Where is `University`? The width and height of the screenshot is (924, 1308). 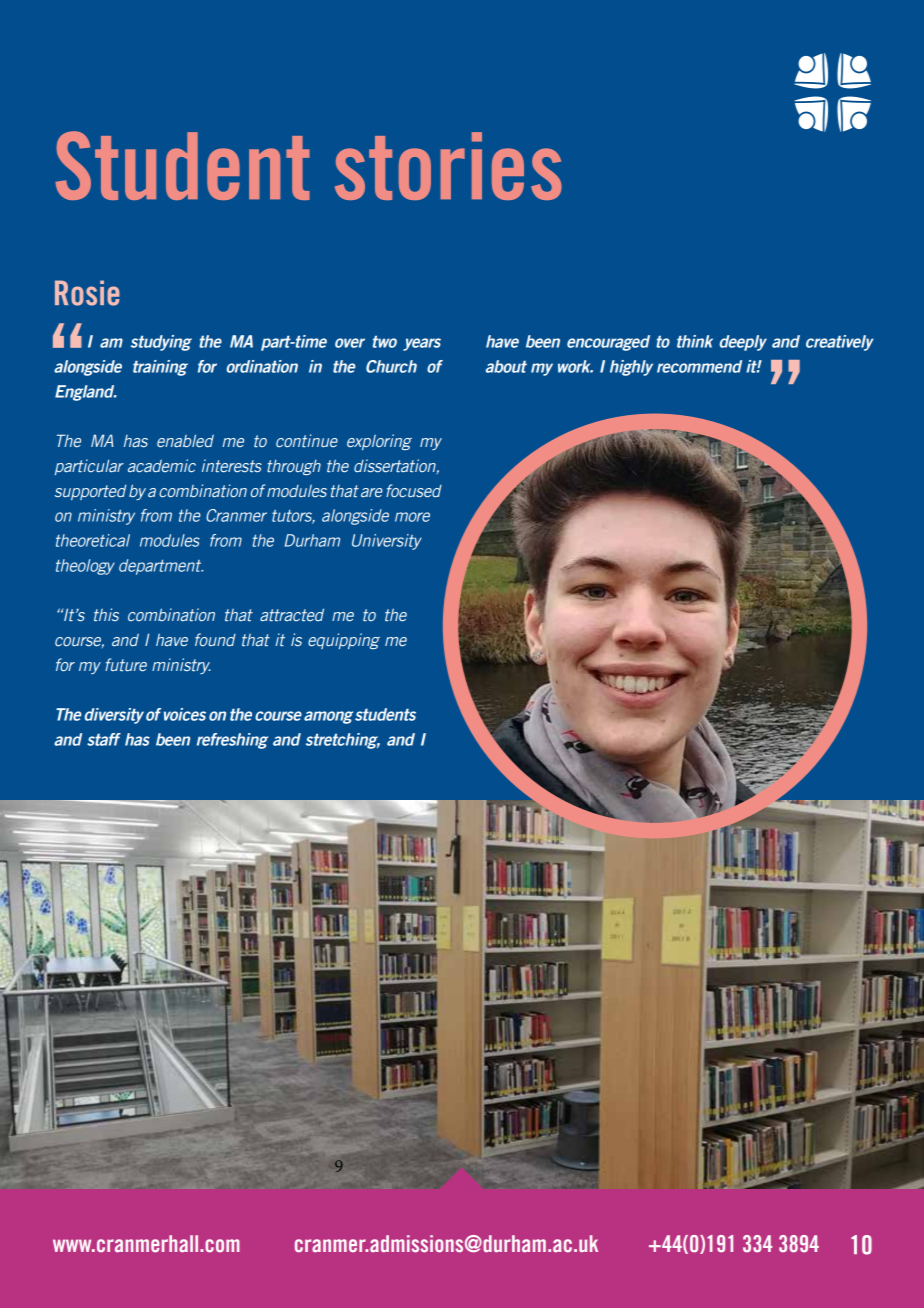
University is located at coordinates (387, 542).
